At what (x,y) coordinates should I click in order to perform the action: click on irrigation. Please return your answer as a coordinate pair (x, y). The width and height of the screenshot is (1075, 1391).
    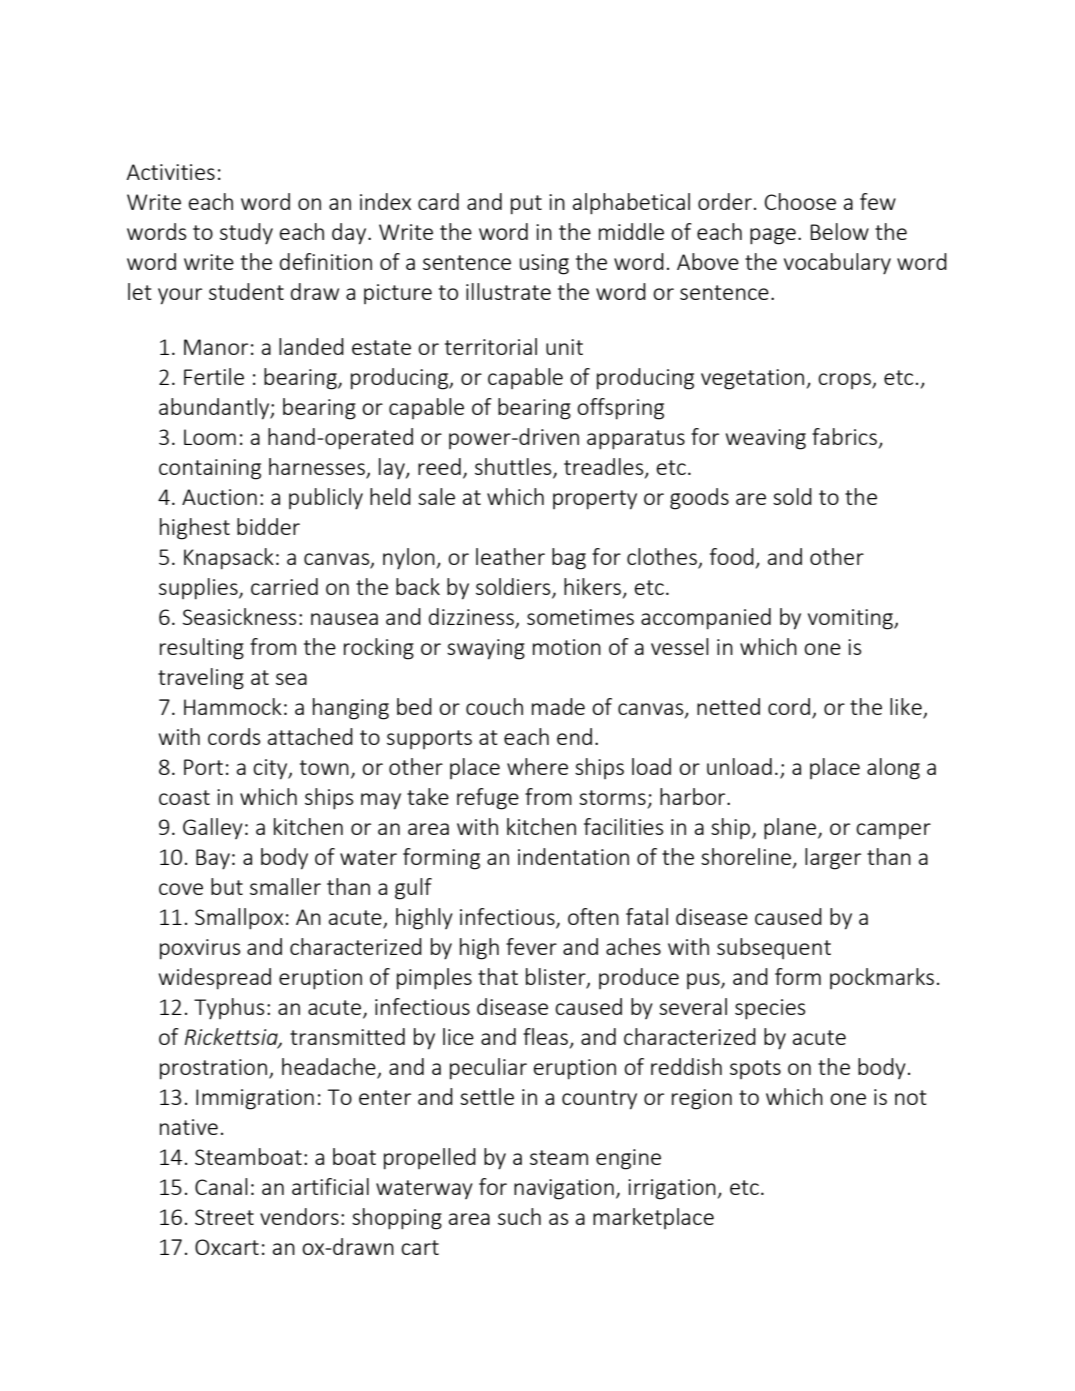
    Looking at the image, I should click on (672, 1189).
